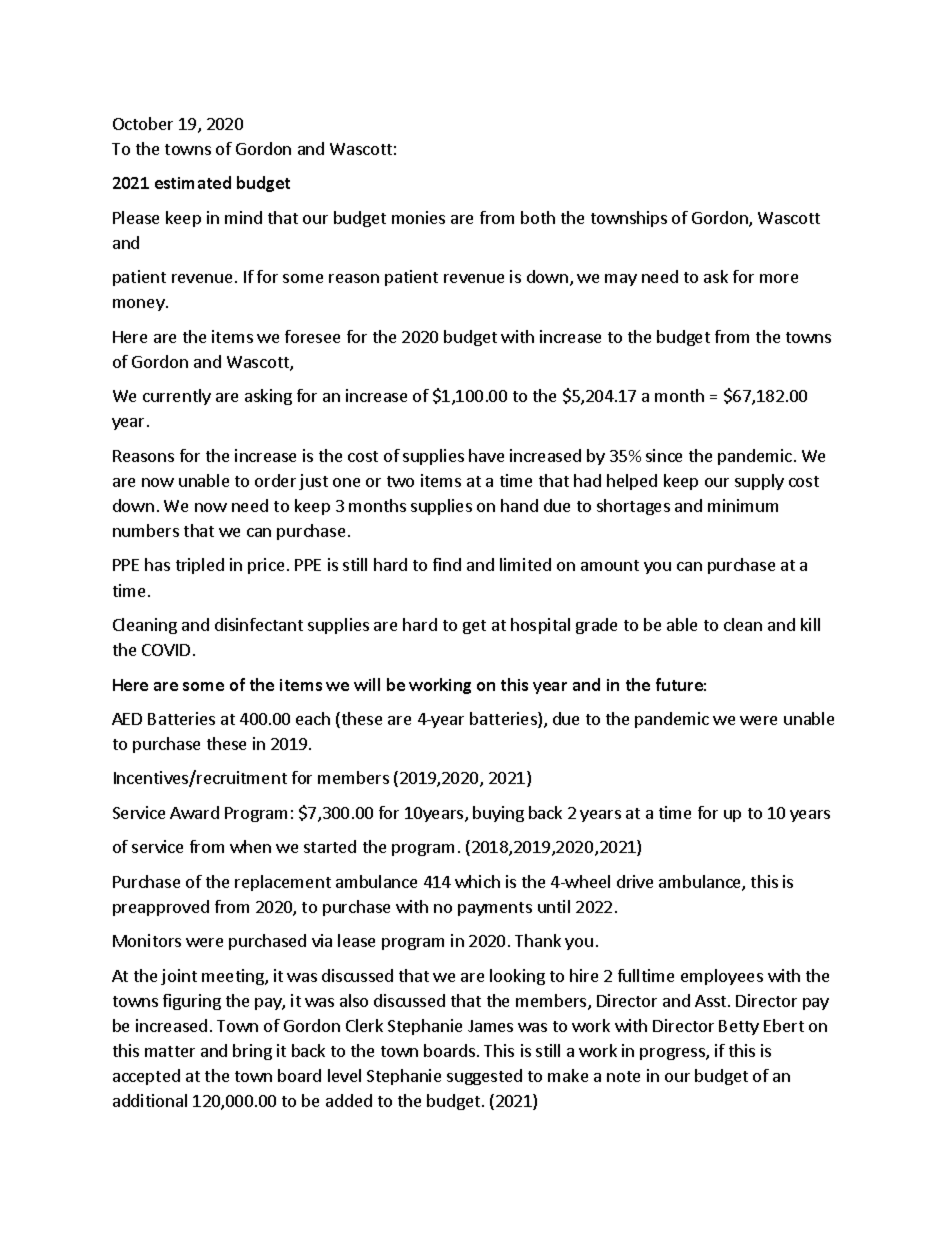 The image size is (952, 1233). I want to click on have, so click(486, 455).
